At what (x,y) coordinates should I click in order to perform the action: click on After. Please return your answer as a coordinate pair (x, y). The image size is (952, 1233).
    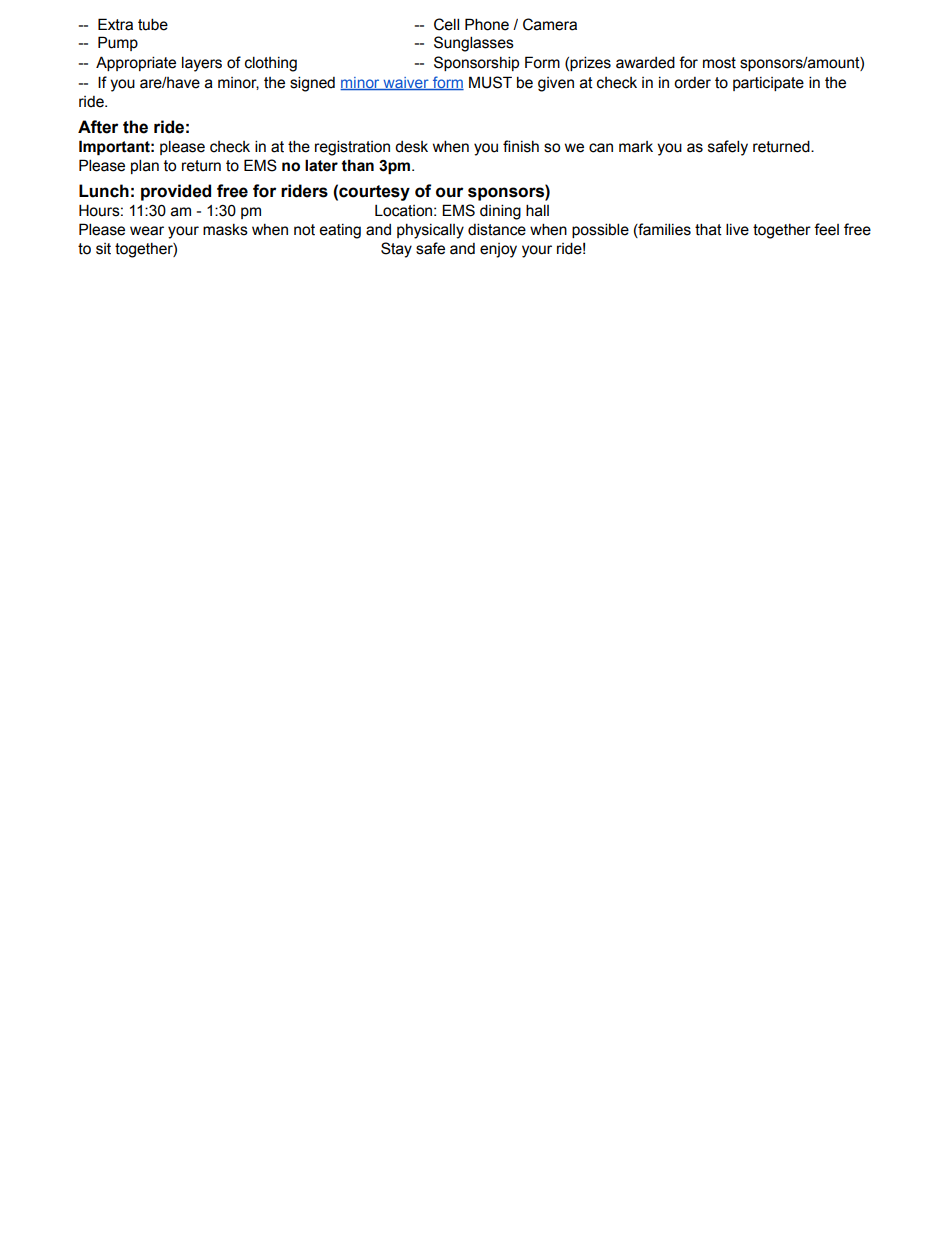
    Looking at the image, I should click on (98, 127).
